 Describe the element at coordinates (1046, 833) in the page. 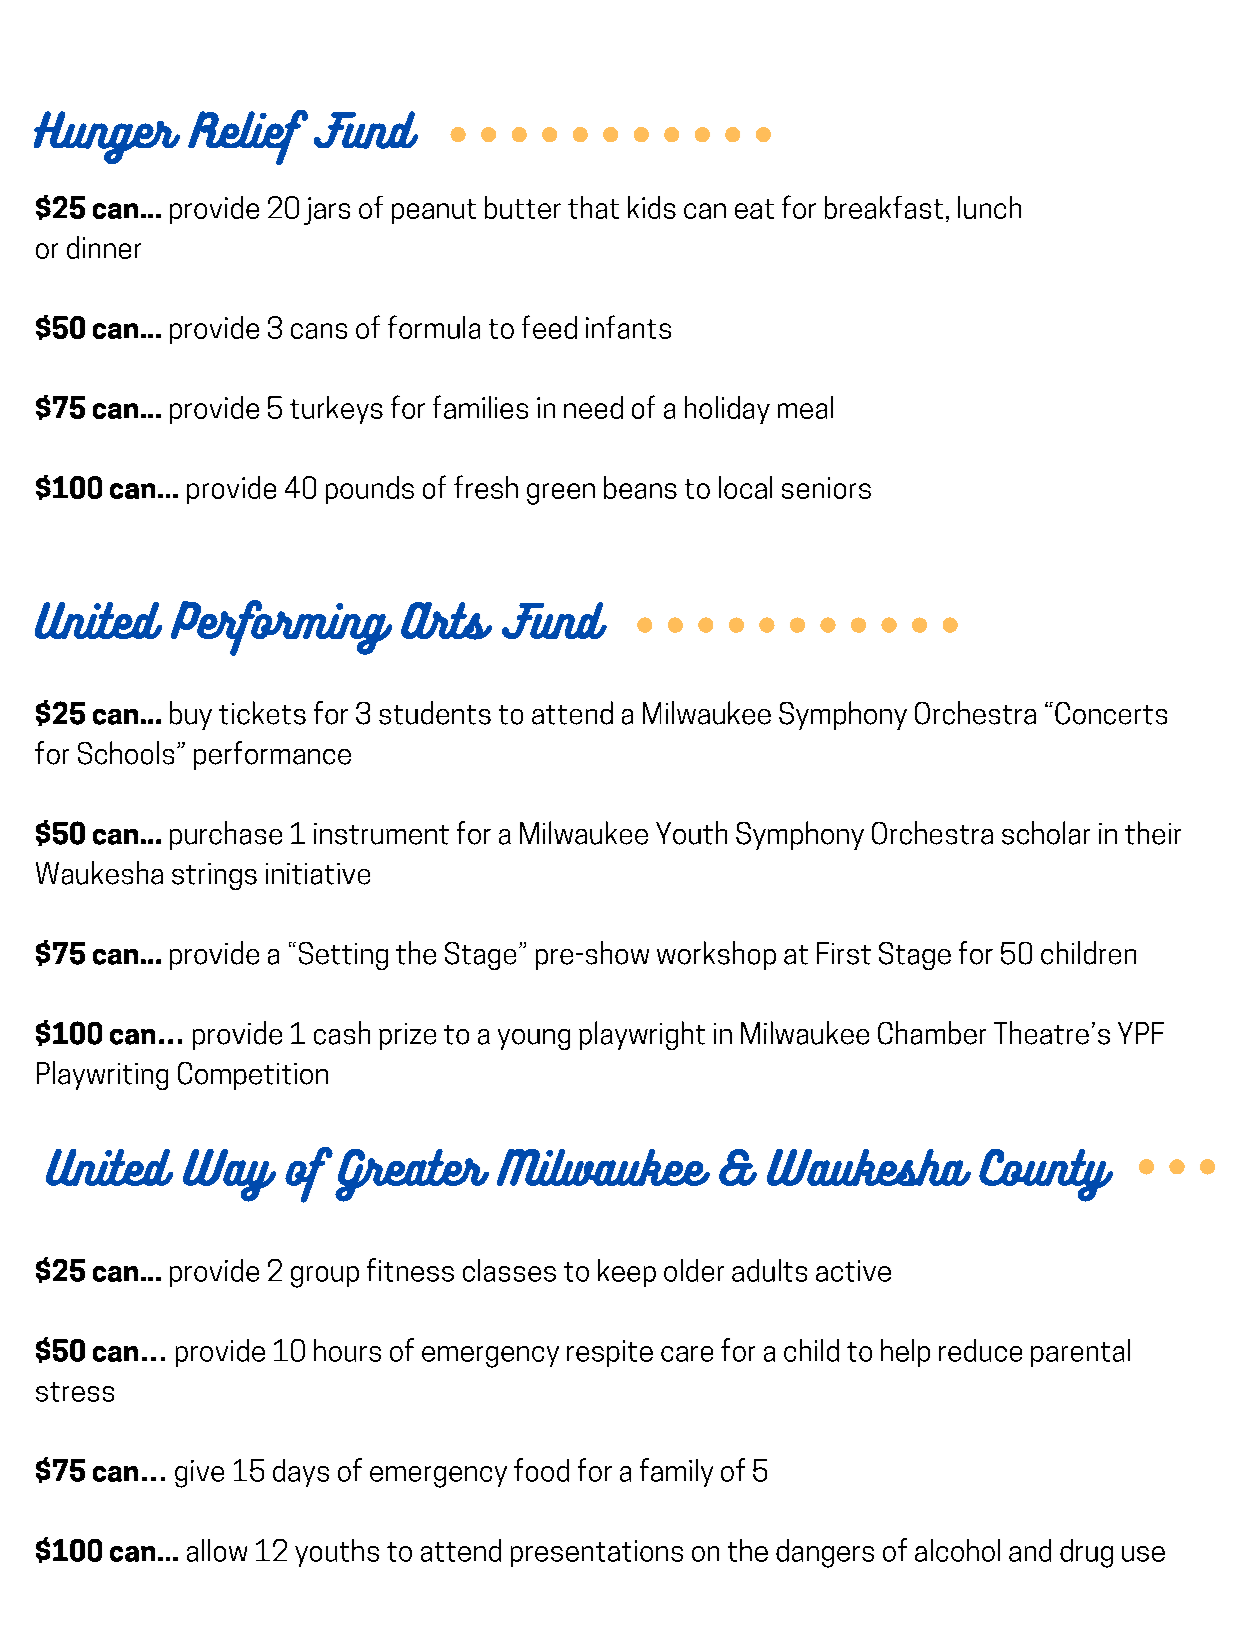

I see `scholar` at that location.
